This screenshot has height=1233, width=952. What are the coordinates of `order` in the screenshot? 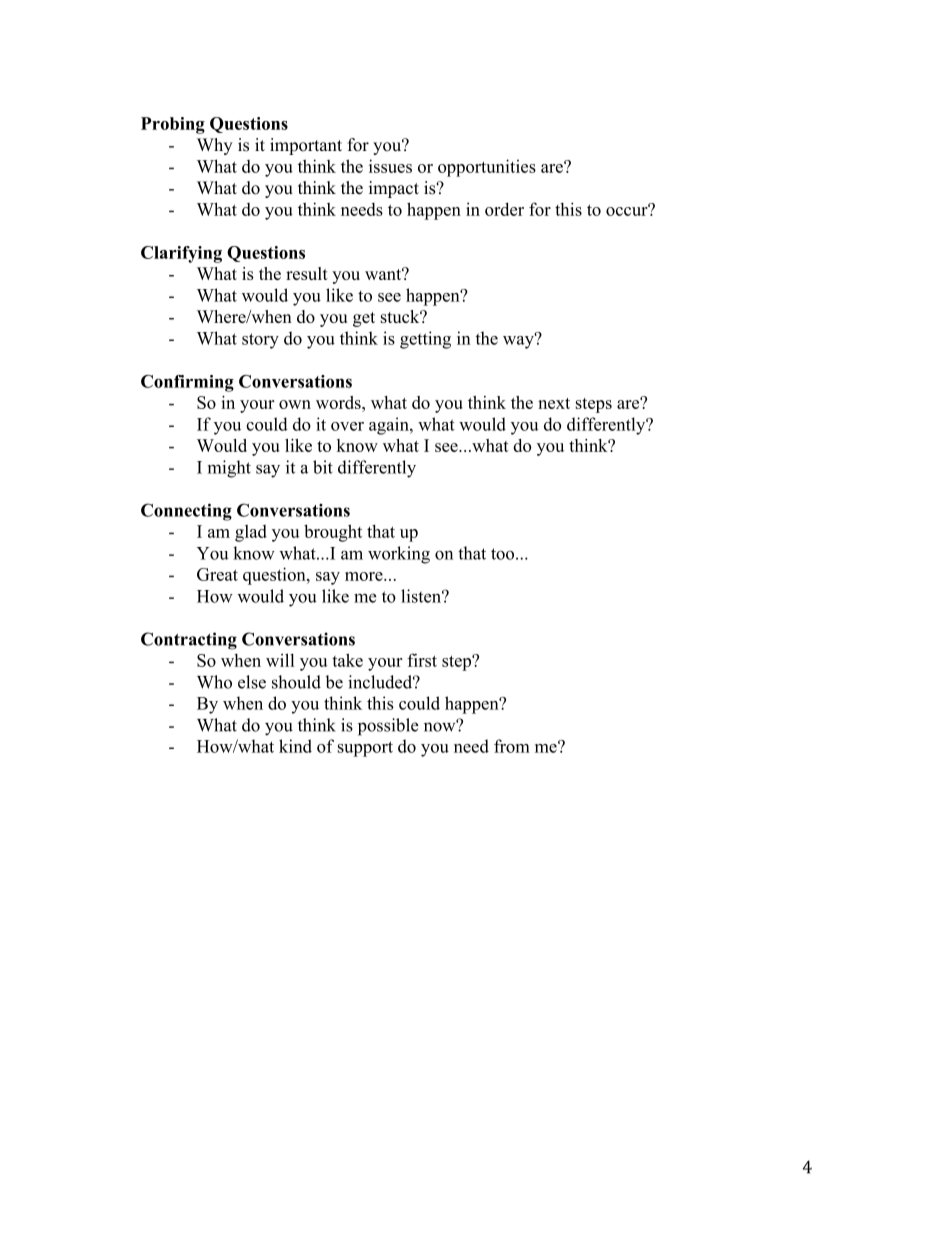 It's located at (504, 209).
